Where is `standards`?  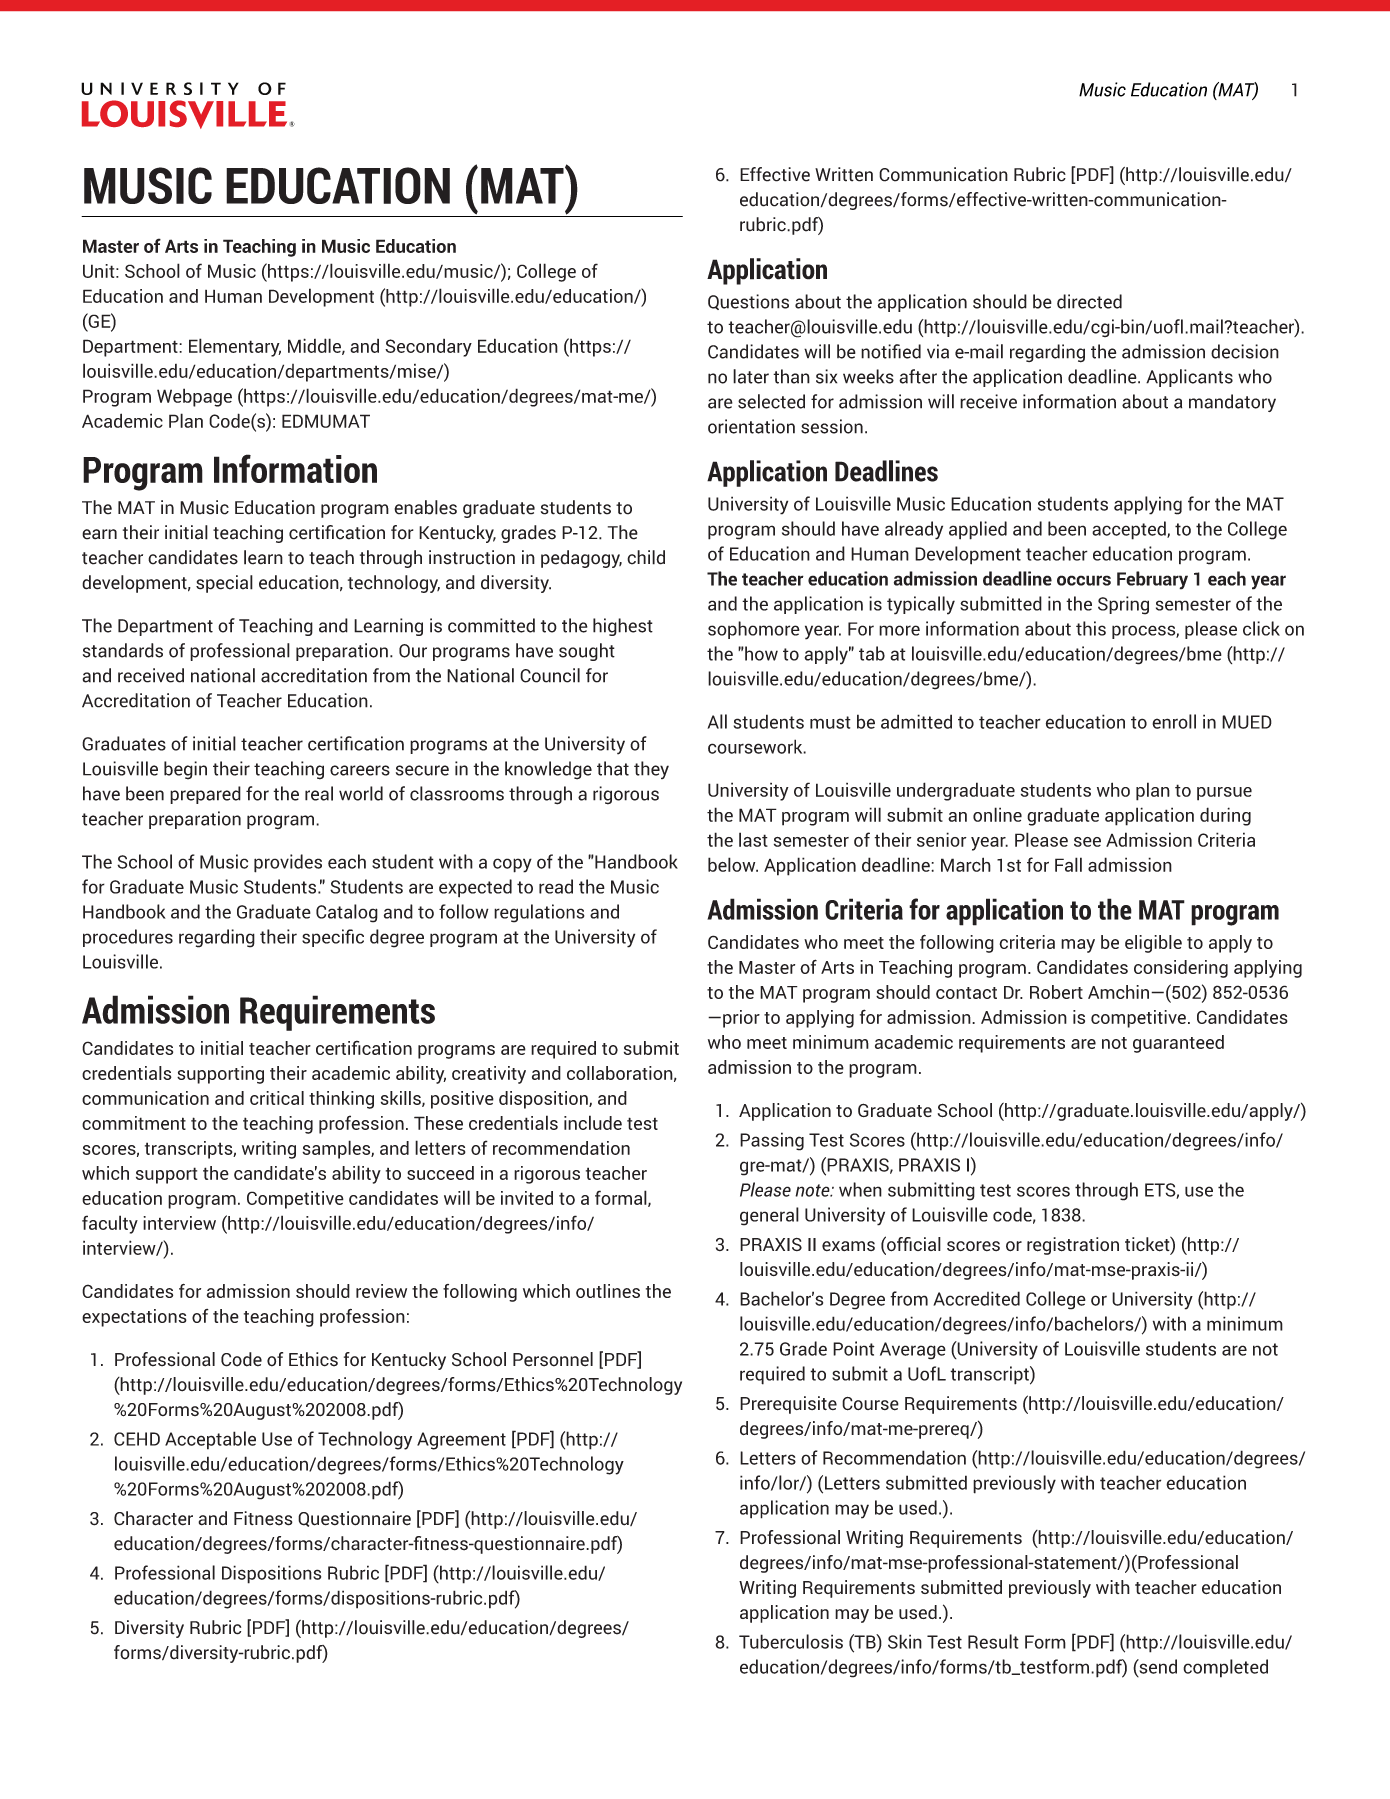 standards is located at coordinates (123, 650).
